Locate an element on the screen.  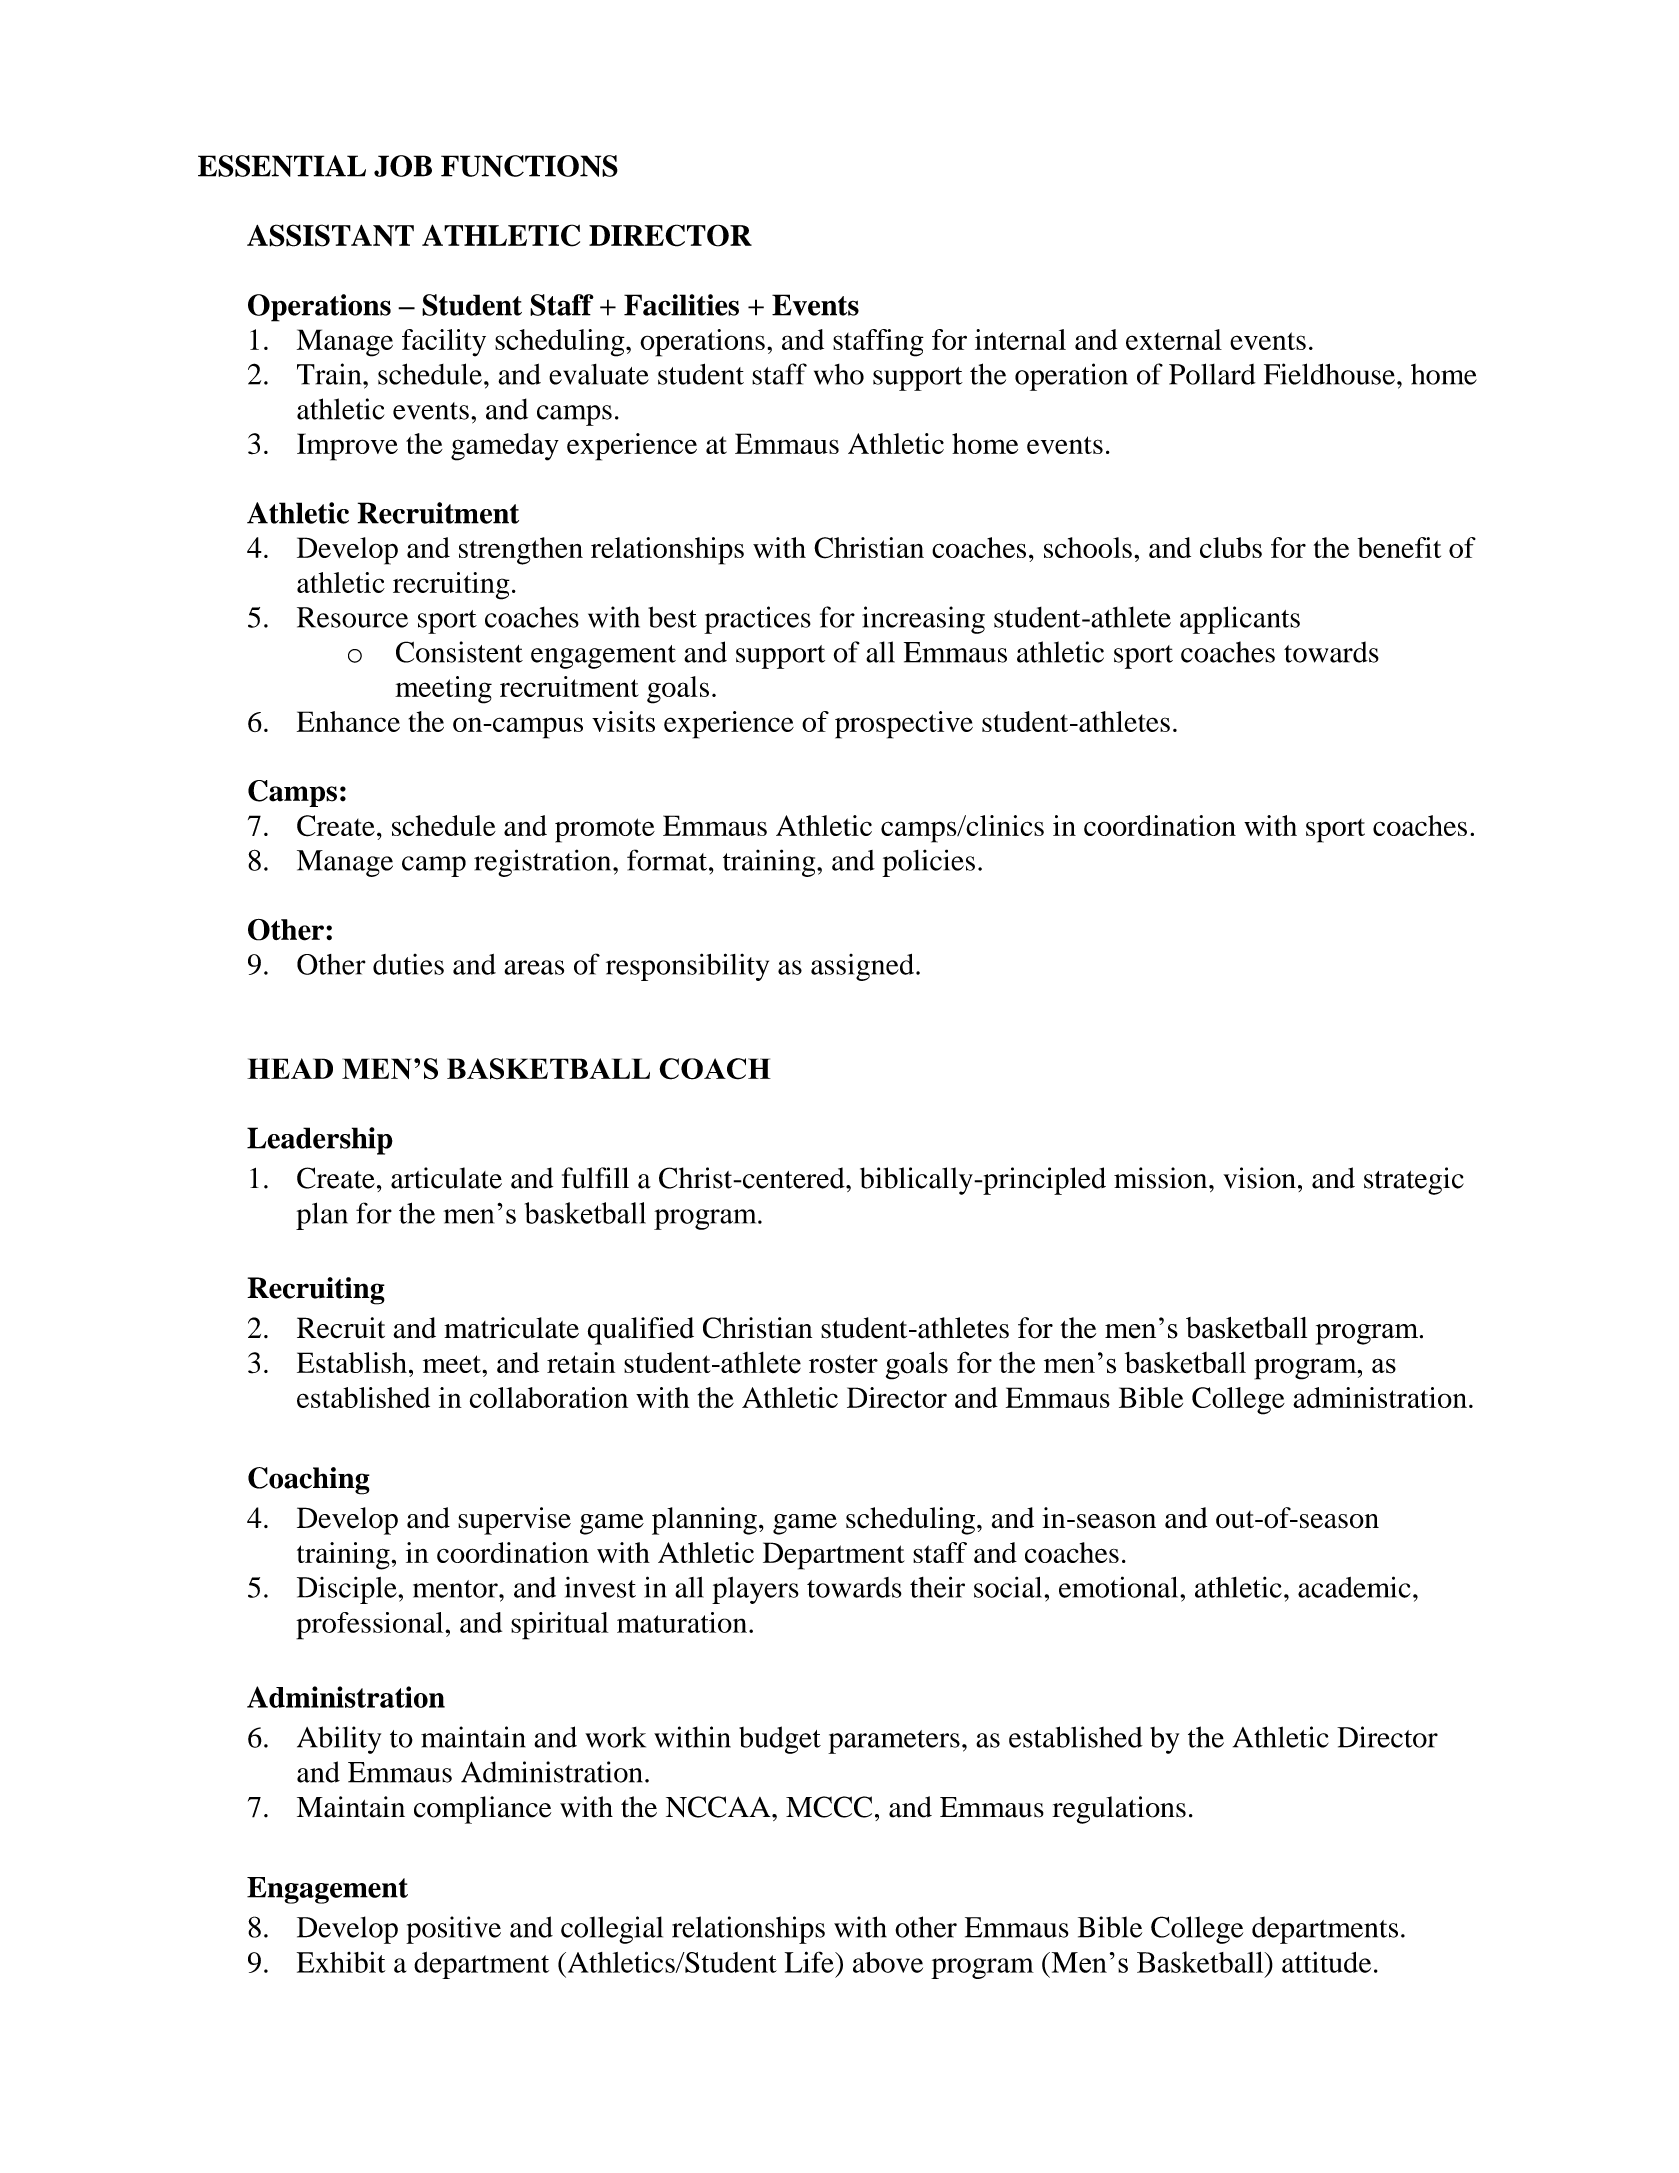
who is located at coordinates (839, 374).
